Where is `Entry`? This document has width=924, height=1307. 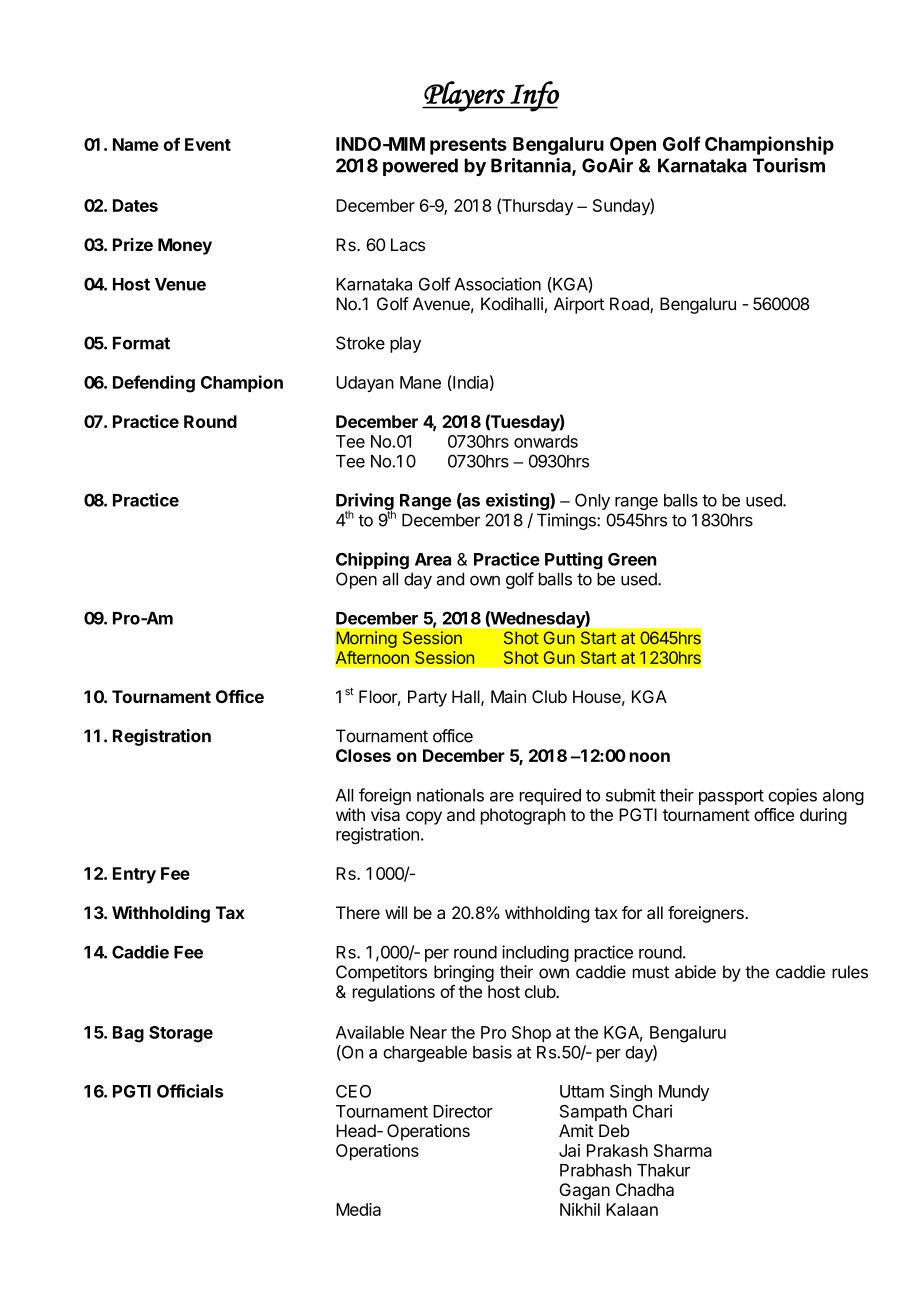
Entry is located at coordinates (134, 875).
